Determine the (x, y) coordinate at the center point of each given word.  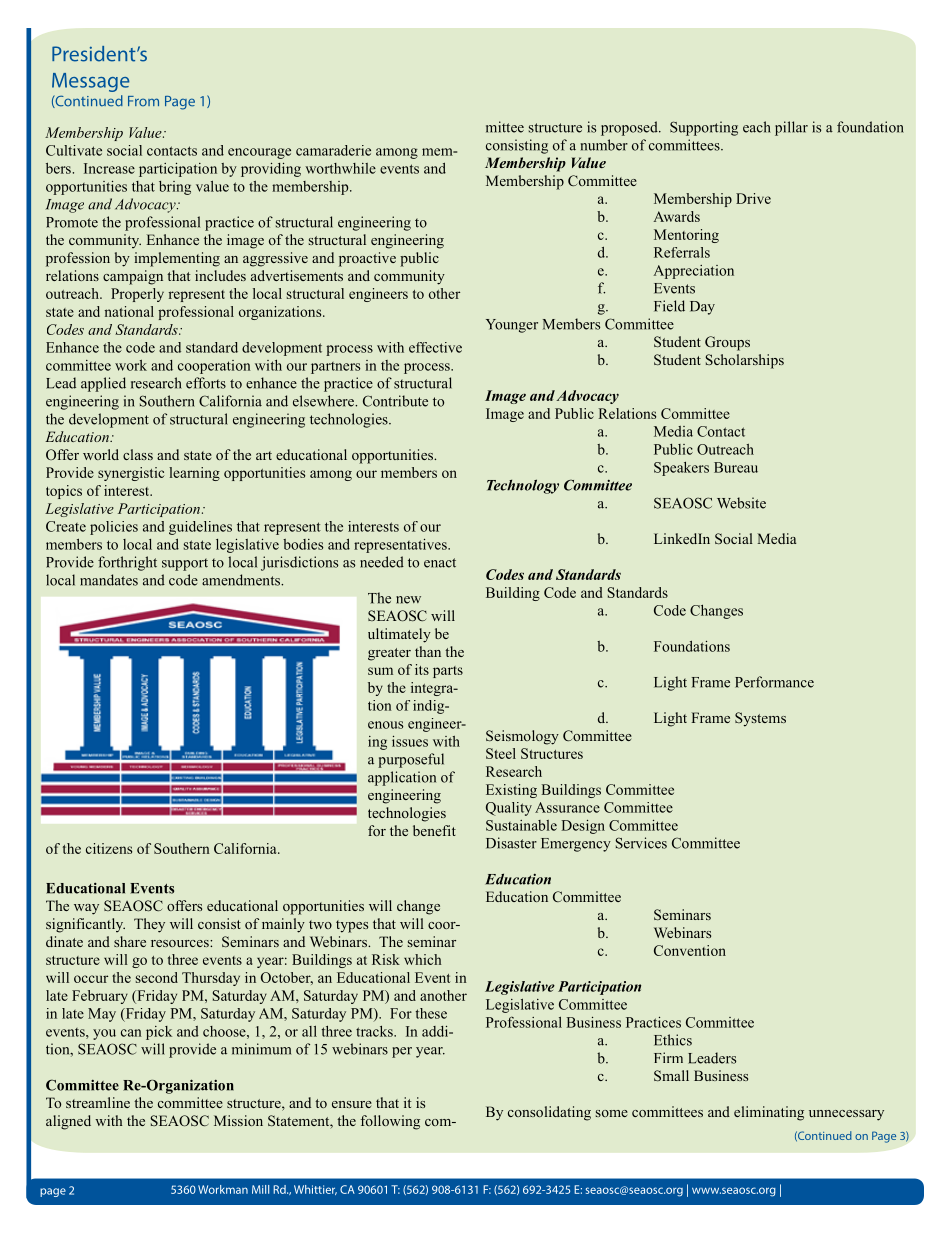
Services (641, 843)
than (428, 651)
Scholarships (744, 361)
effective (435, 347)
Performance (774, 682)
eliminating (769, 1113)
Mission (238, 1120)
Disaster (511, 843)
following (390, 1122)
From (143, 101)
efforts (206, 383)
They (149, 925)
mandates (109, 580)
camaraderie (333, 150)
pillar (791, 128)
